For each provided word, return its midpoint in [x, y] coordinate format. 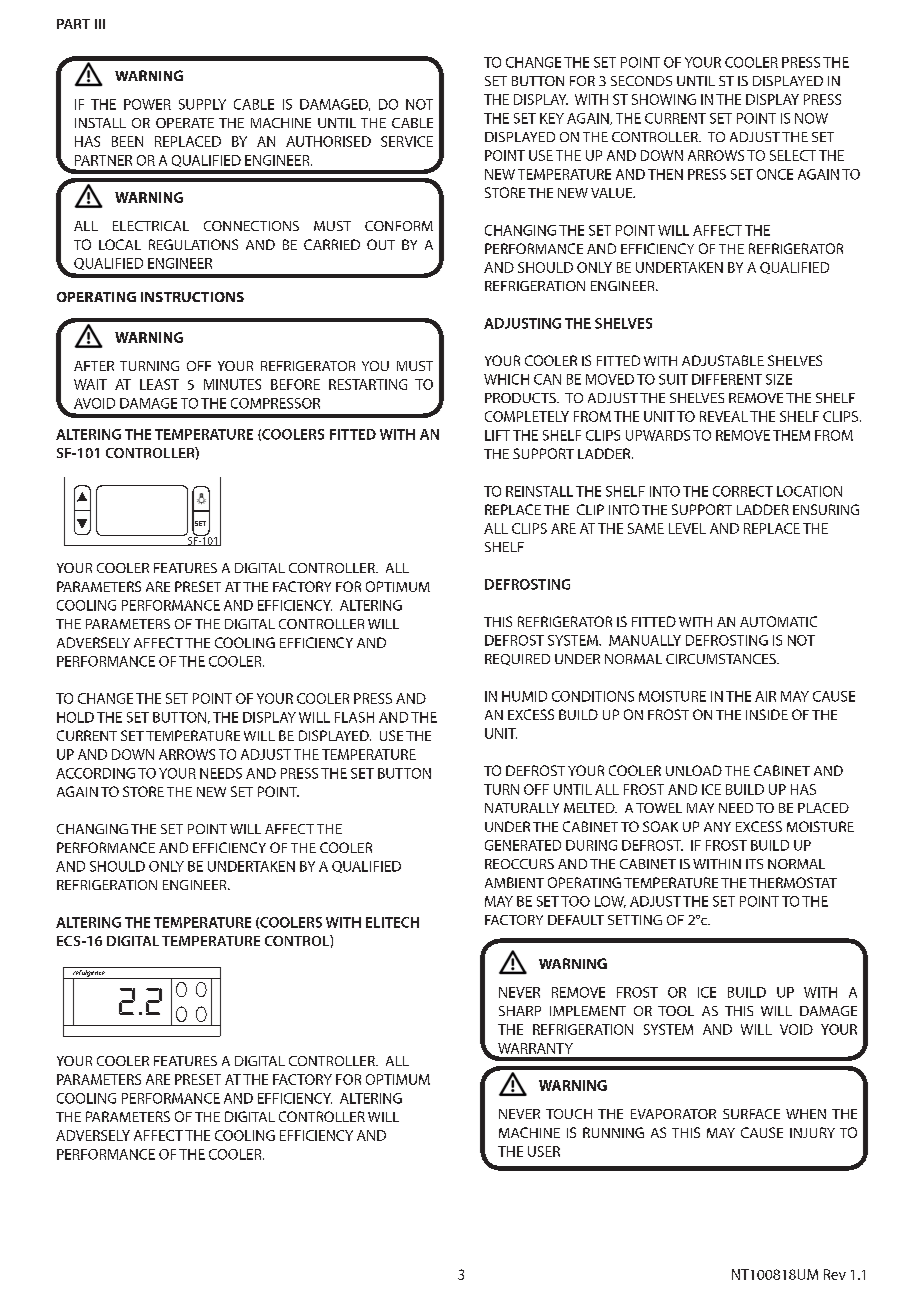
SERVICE [407, 141]
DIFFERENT [727, 379]
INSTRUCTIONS [192, 297]
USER [544, 1151]
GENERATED [523, 845]
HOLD [75, 717]
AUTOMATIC [778, 621]
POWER [147, 104]
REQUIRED [517, 660]
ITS [754, 864]
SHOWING [664, 99]
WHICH [506, 379]
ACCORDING [95, 773]
